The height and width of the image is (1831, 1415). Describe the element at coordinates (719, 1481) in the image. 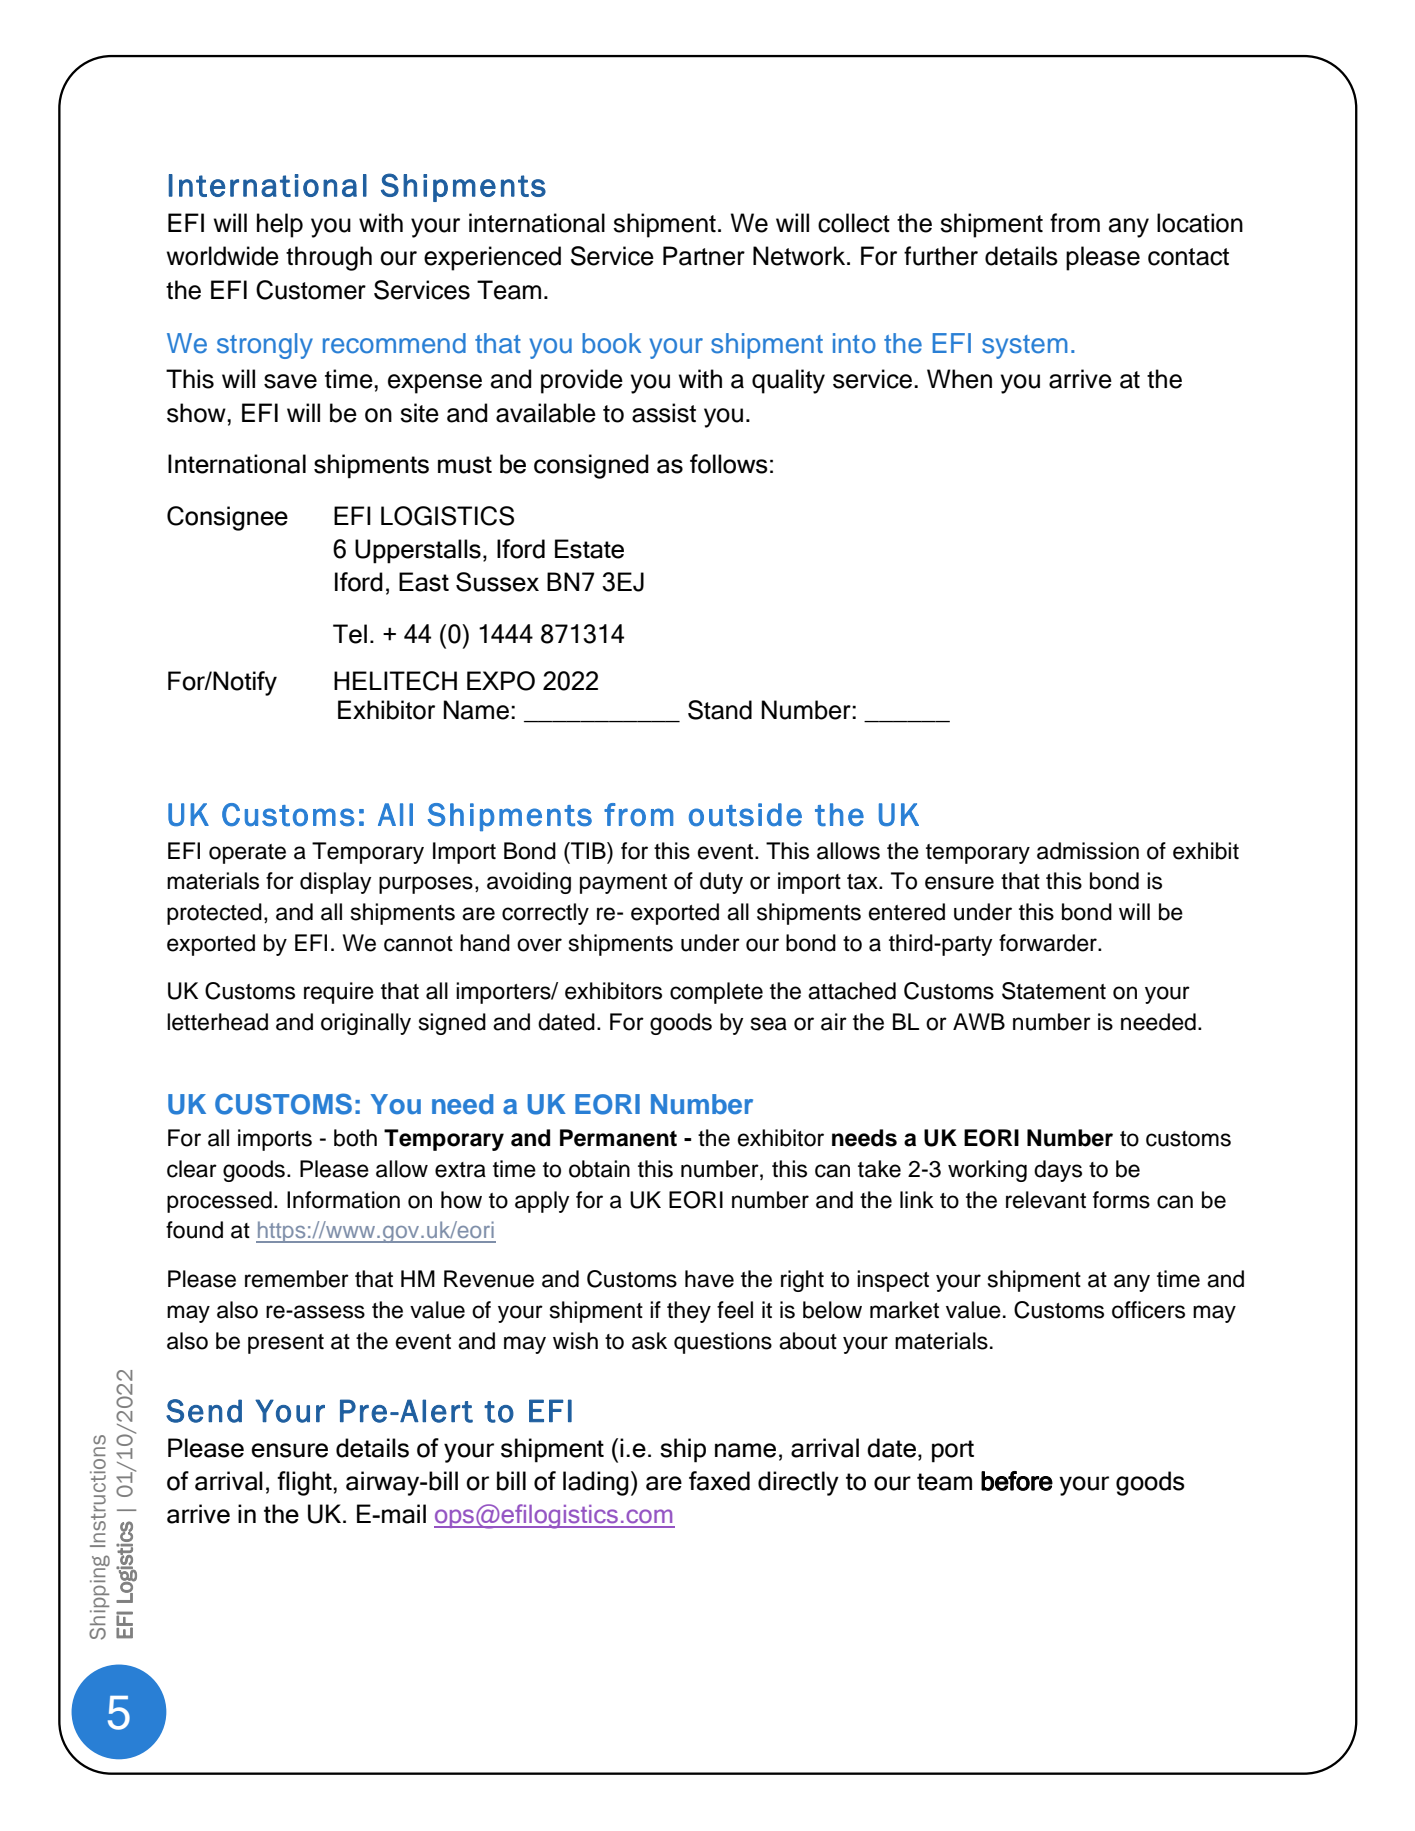

I see `faxed` at that location.
